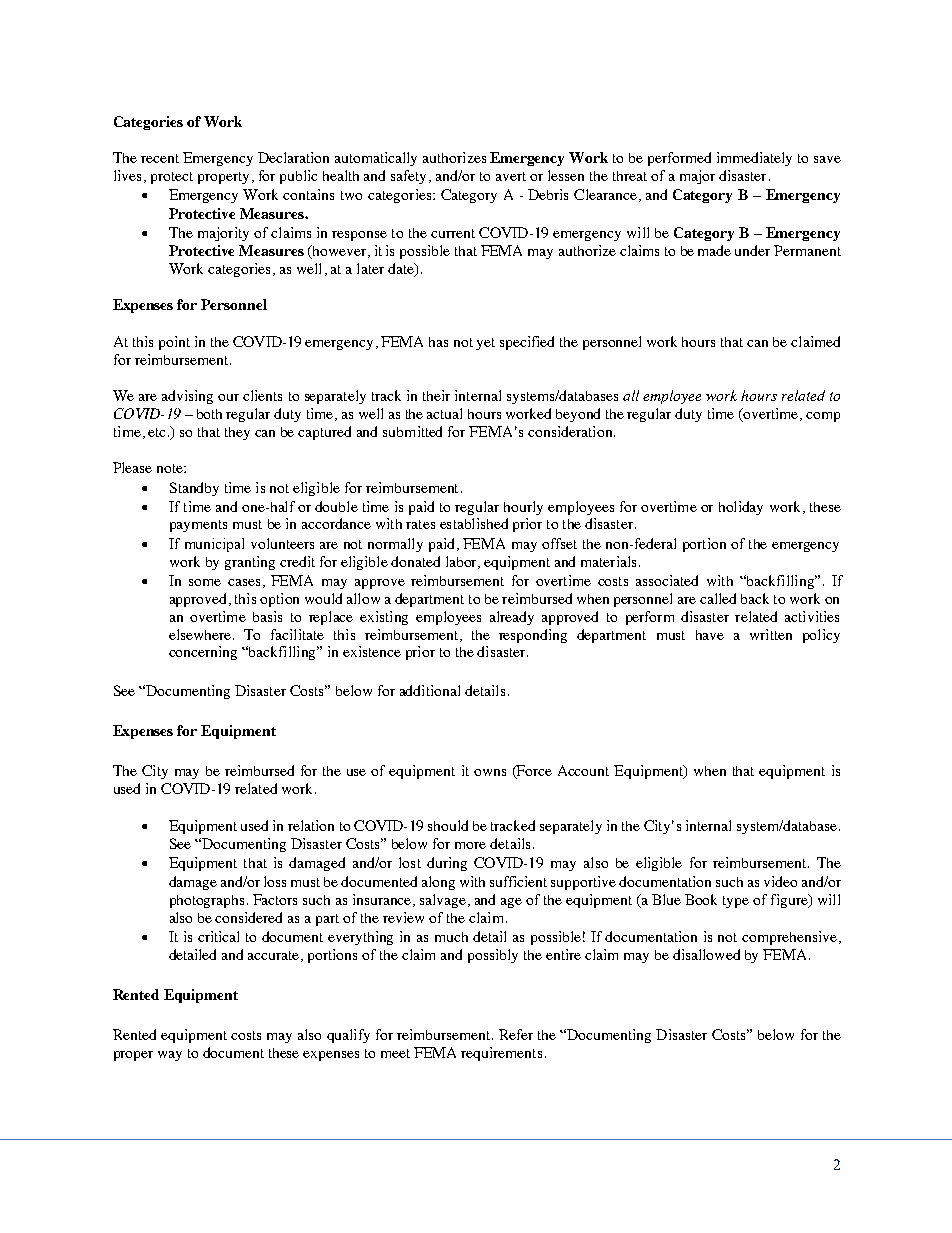 The height and width of the screenshot is (1233, 952). What do you see at coordinates (754, 159) in the screenshot?
I see `immediately` at bounding box center [754, 159].
